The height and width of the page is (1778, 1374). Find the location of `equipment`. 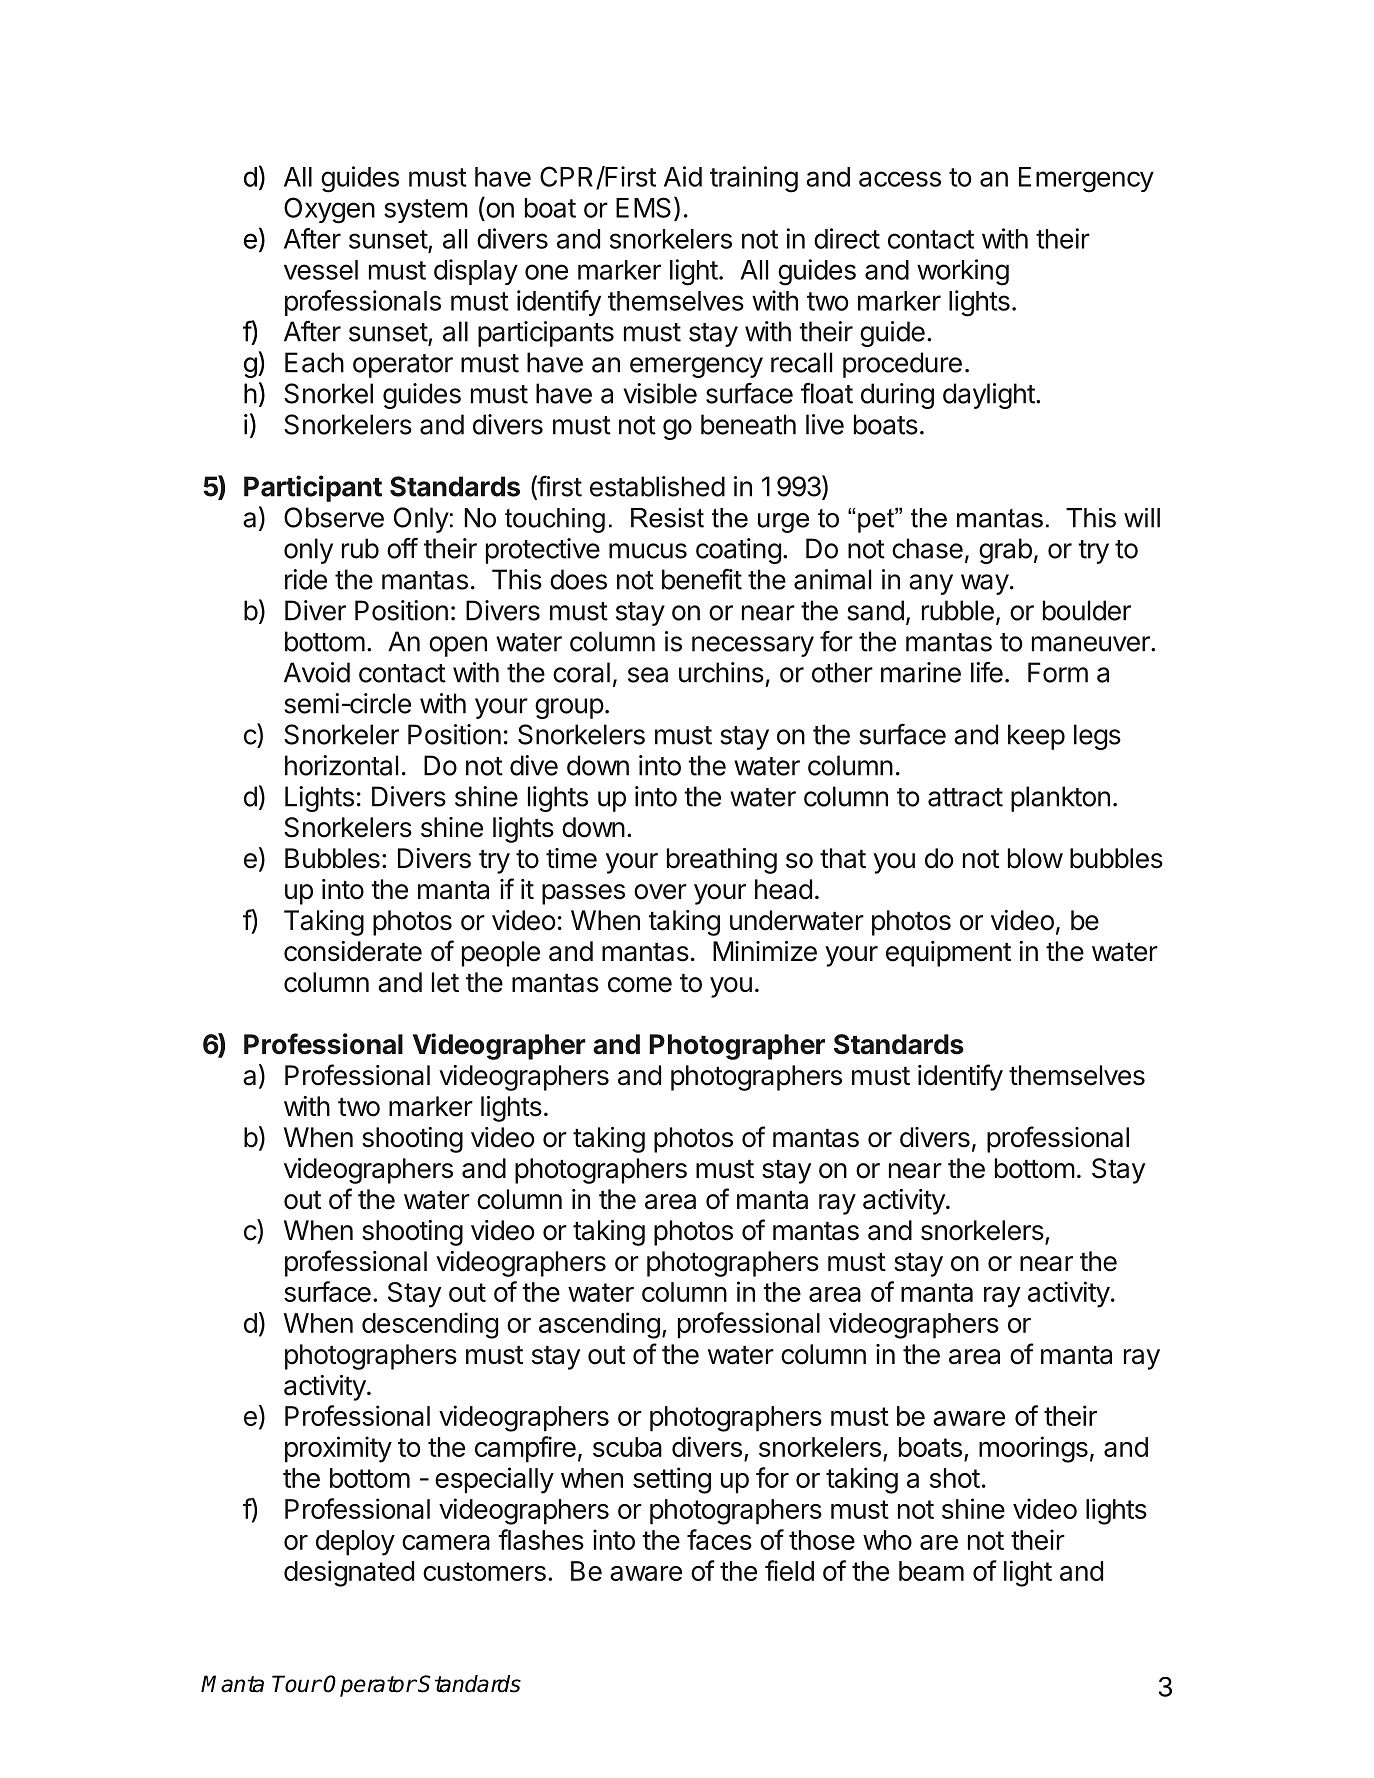

equipment is located at coordinates (948, 954).
